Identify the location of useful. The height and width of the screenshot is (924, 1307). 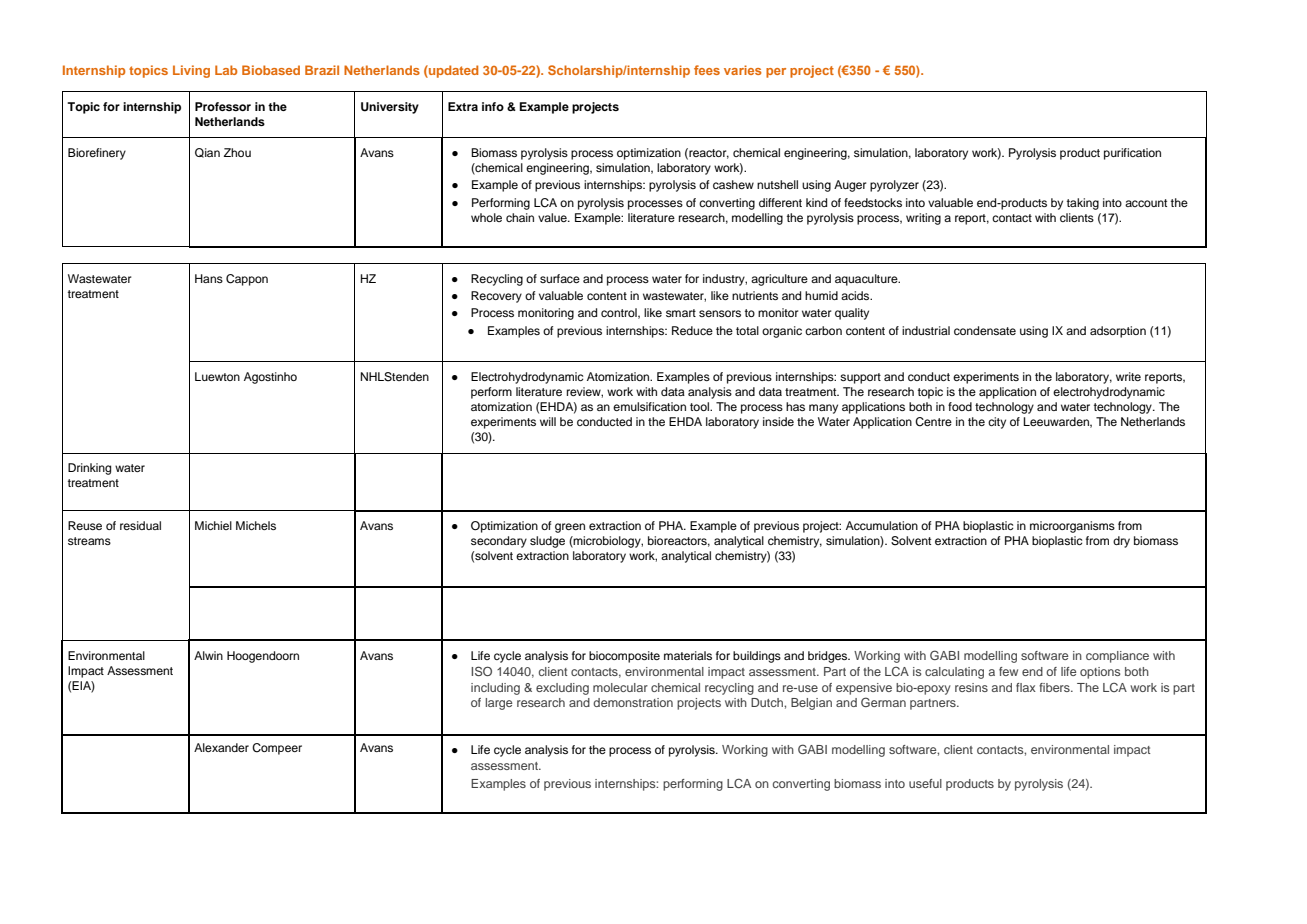
(925, 783).
